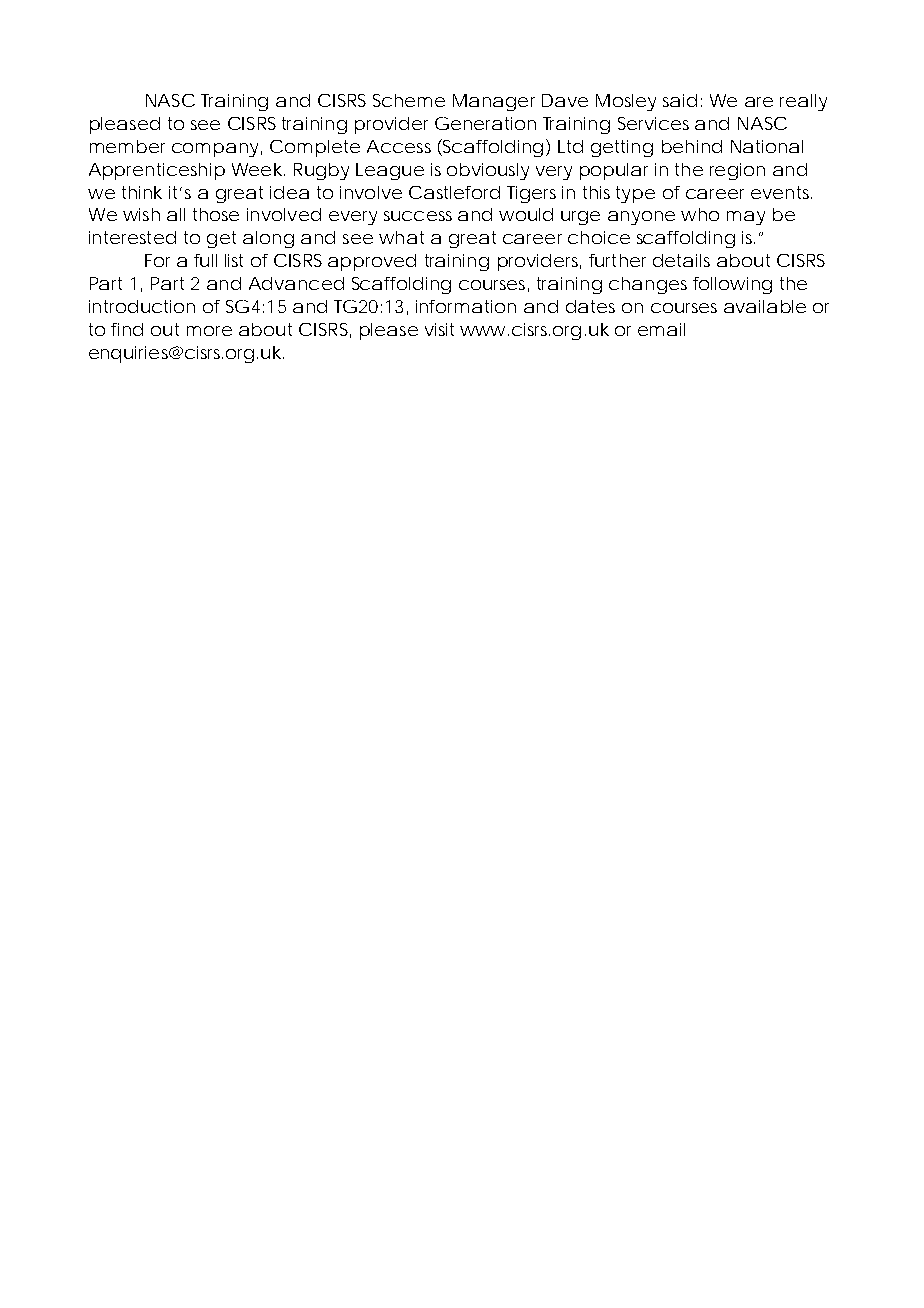 This screenshot has width=924, height=1308. What do you see at coordinates (439, 329) in the screenshot?
I see `visit` at bounding box center [439, 329].
